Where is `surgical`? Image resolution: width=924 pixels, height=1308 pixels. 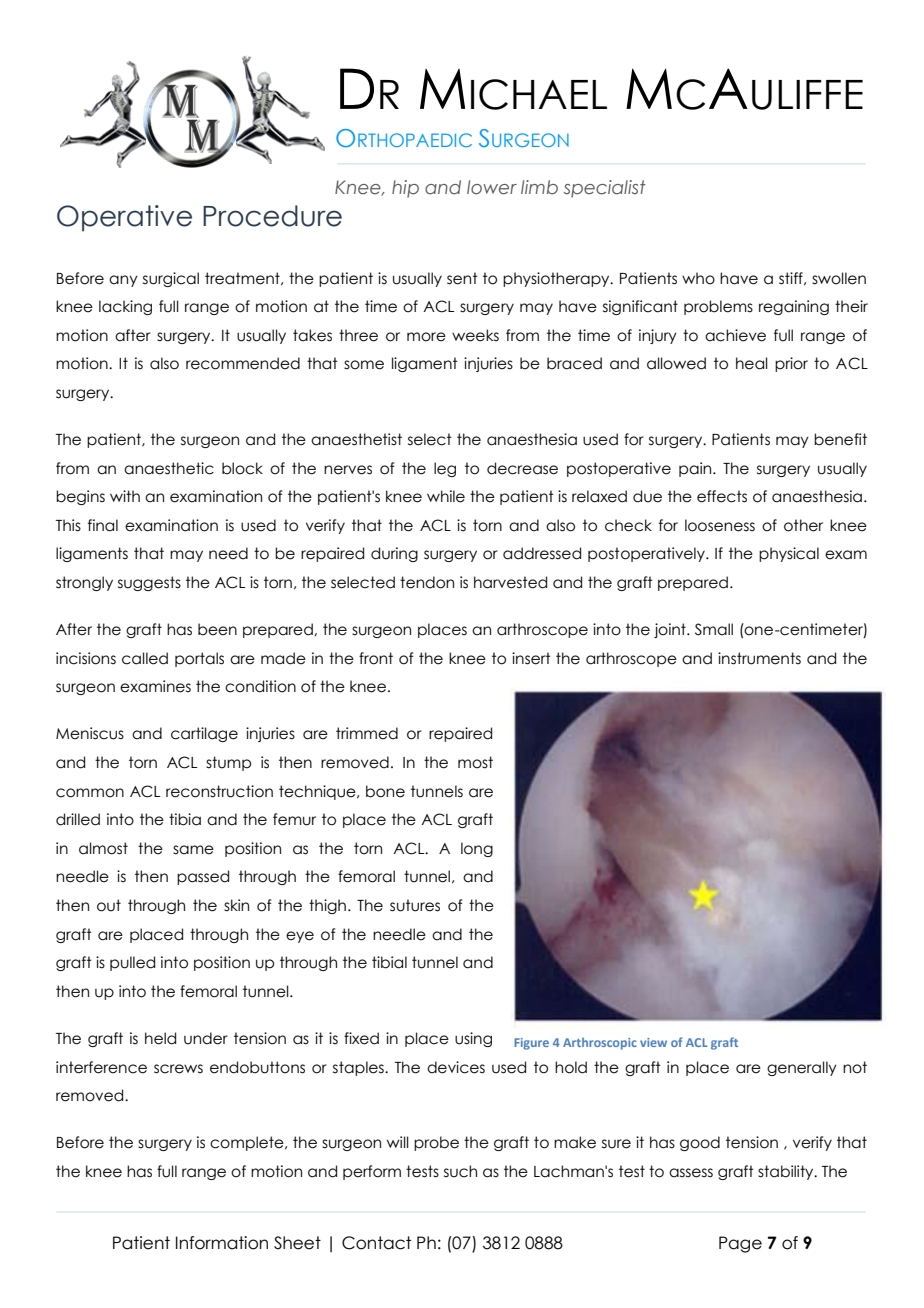 surgical is located at coordinates (171, 279).
